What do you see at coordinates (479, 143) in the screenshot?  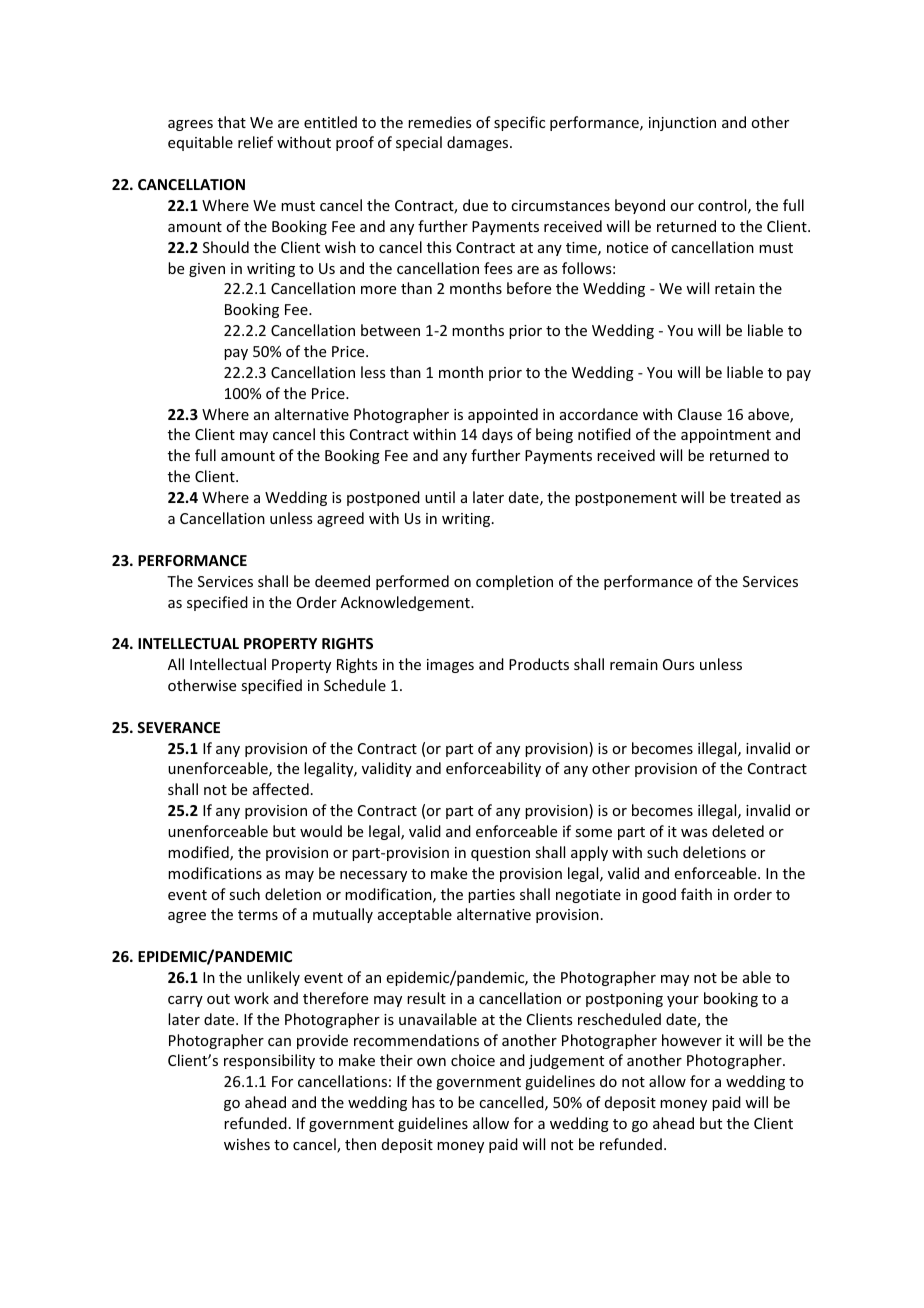 I see `damages` at bounding box center [479, 143].
